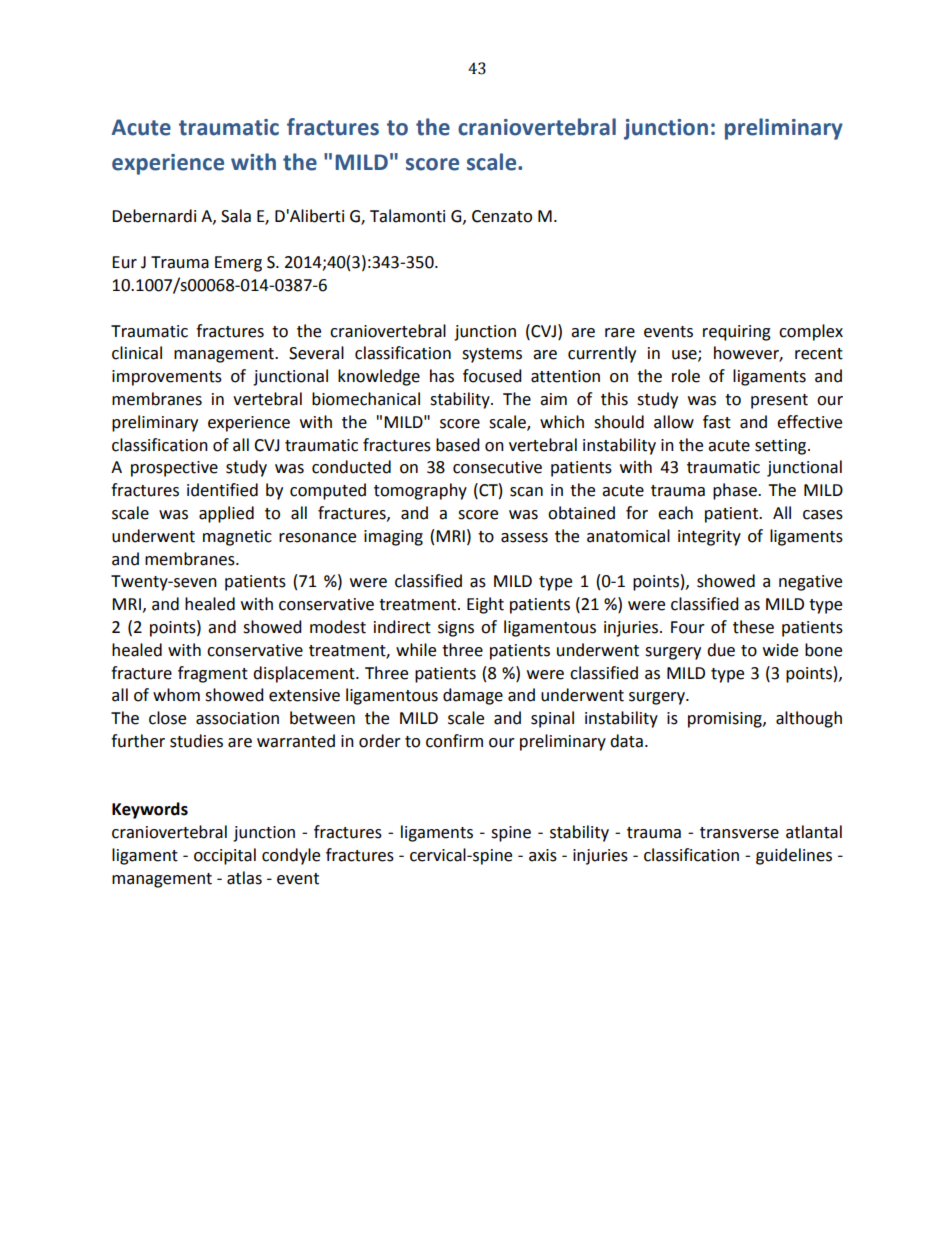 This screenshot has height=1233, width=952. Describe the element at coordinates (420, 491) in the screenshot. I see `tomography` at that location.
